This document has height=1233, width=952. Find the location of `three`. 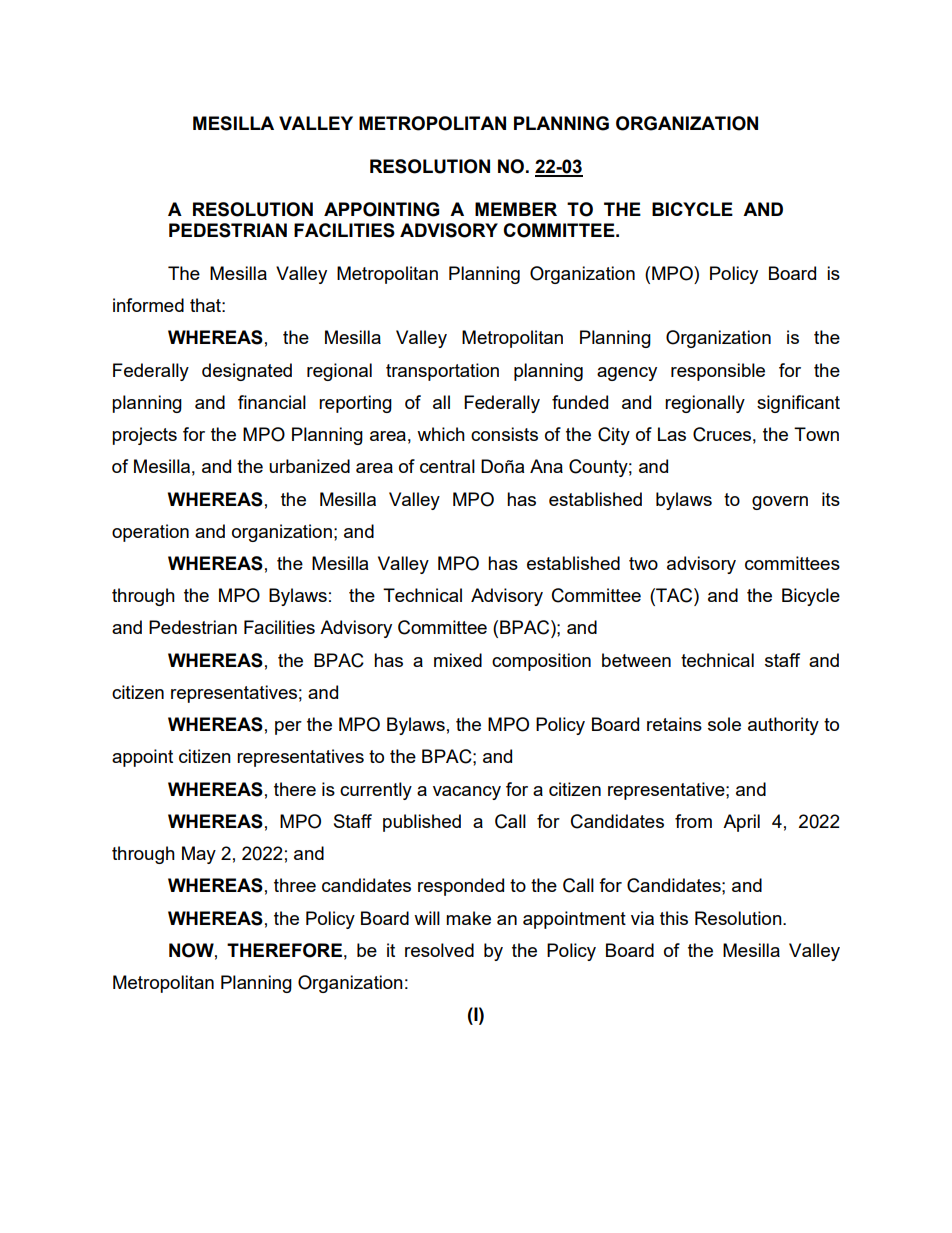

three is located at coordinates (295, 885).
